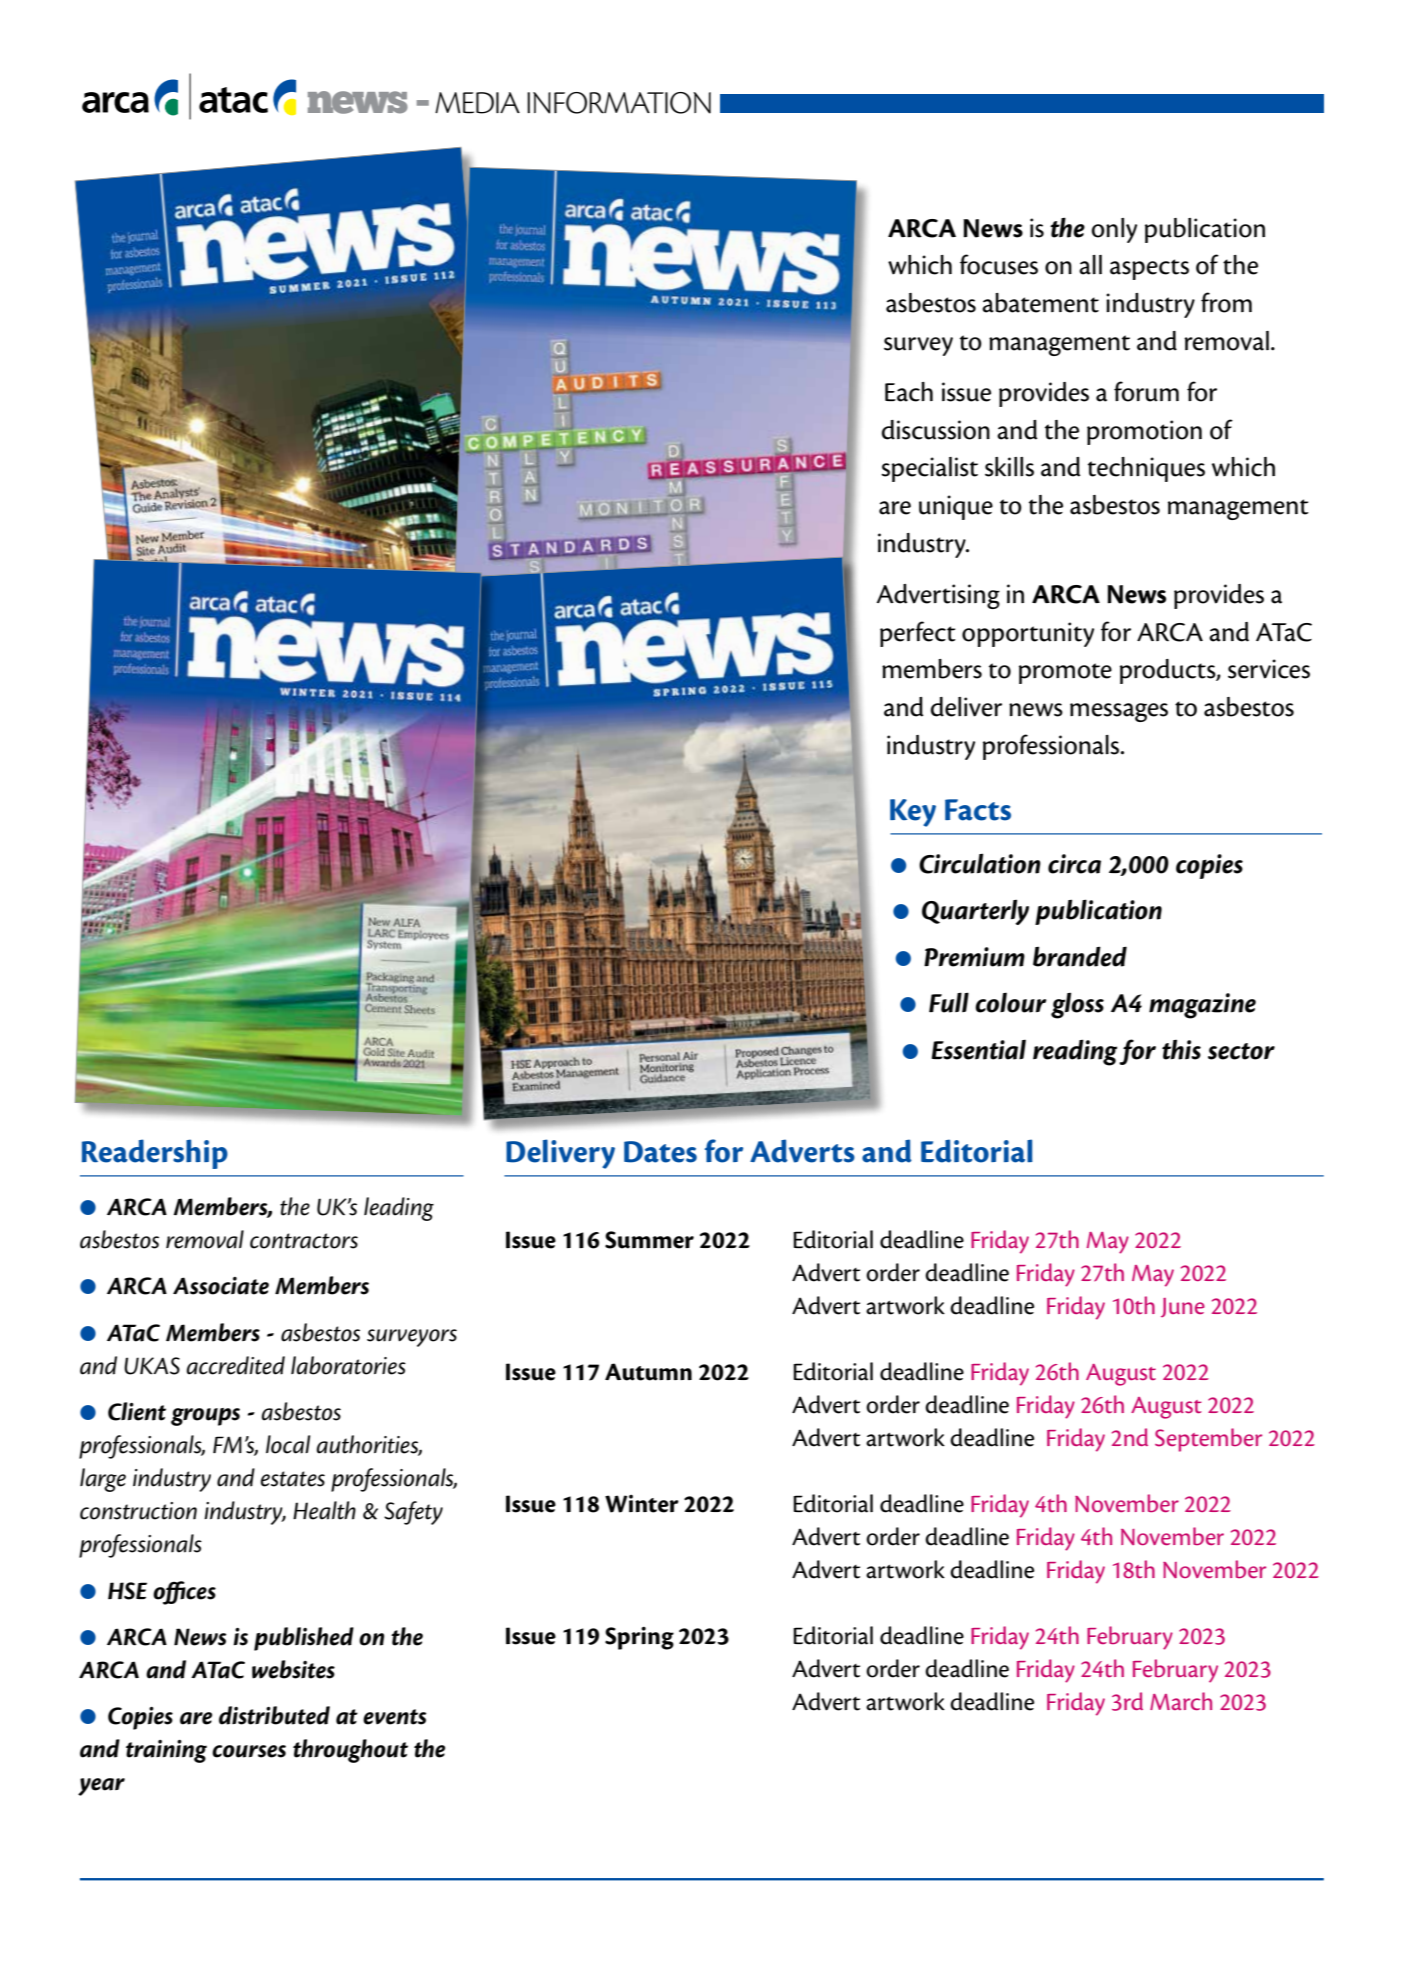  I want to click on accredited, so click(235, 1365).
